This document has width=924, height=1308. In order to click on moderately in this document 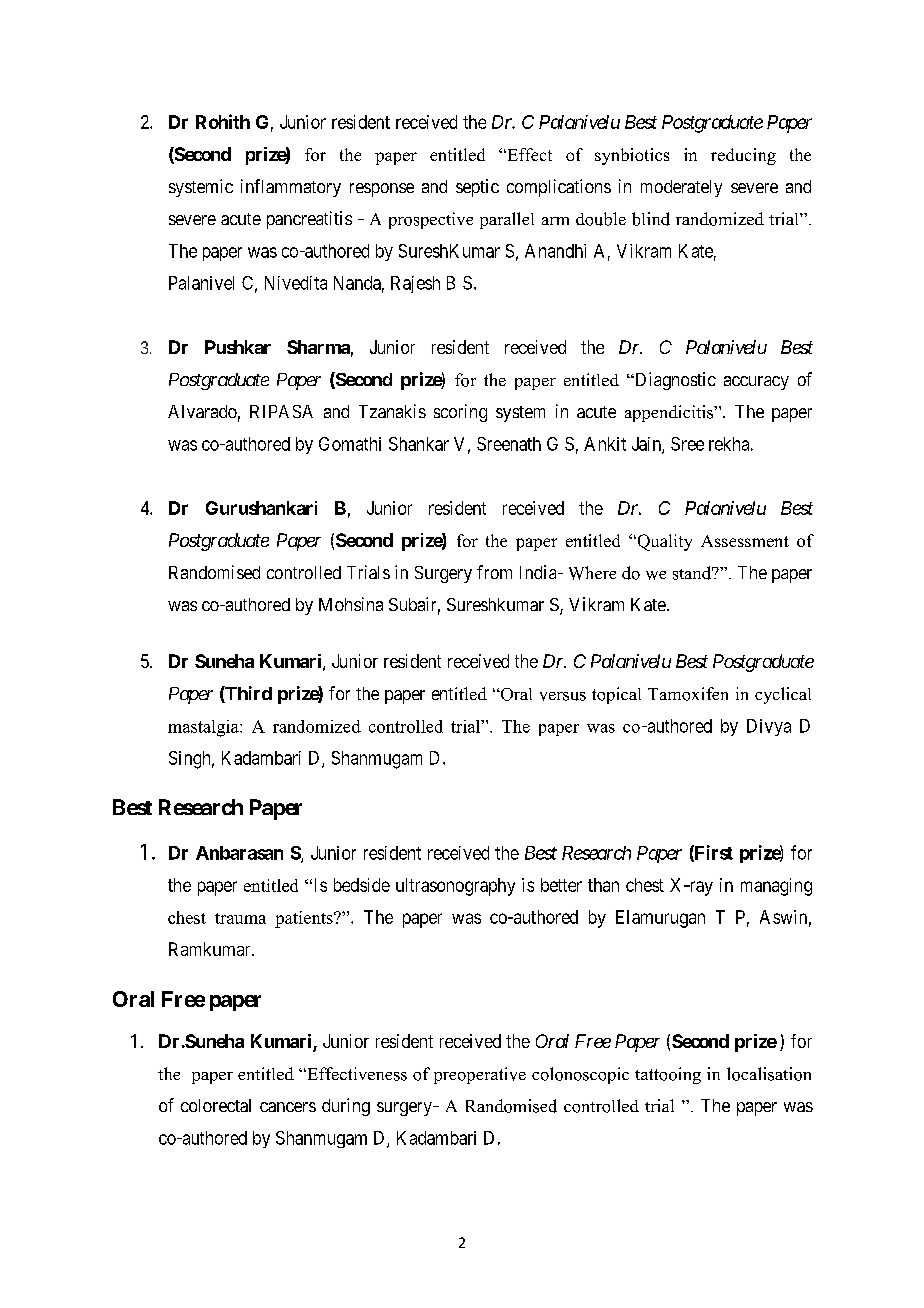, I will do `click(681, 188)`.
